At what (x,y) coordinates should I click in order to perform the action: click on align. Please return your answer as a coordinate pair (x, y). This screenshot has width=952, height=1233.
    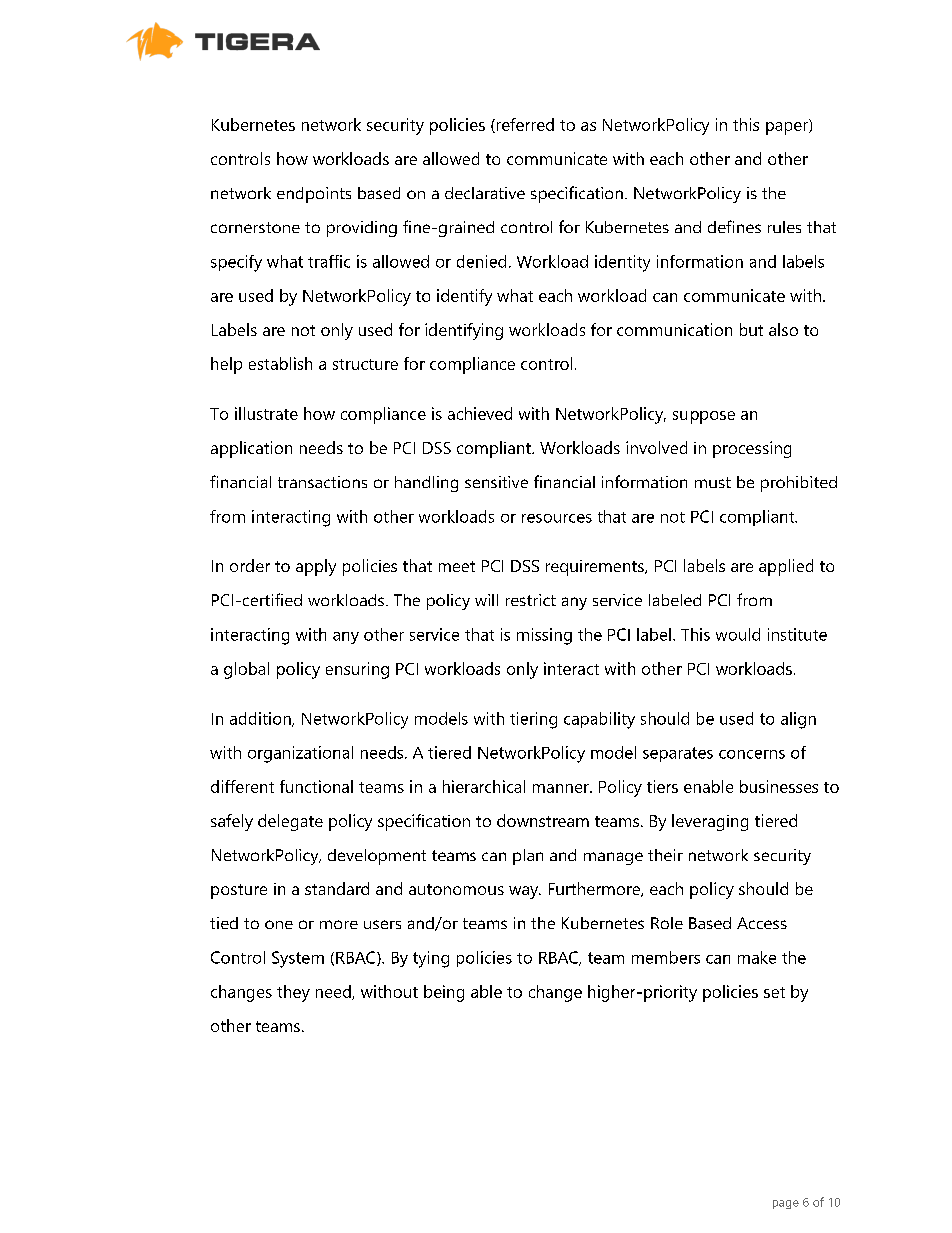
    Looking at the image, I should click on (798, 720).
